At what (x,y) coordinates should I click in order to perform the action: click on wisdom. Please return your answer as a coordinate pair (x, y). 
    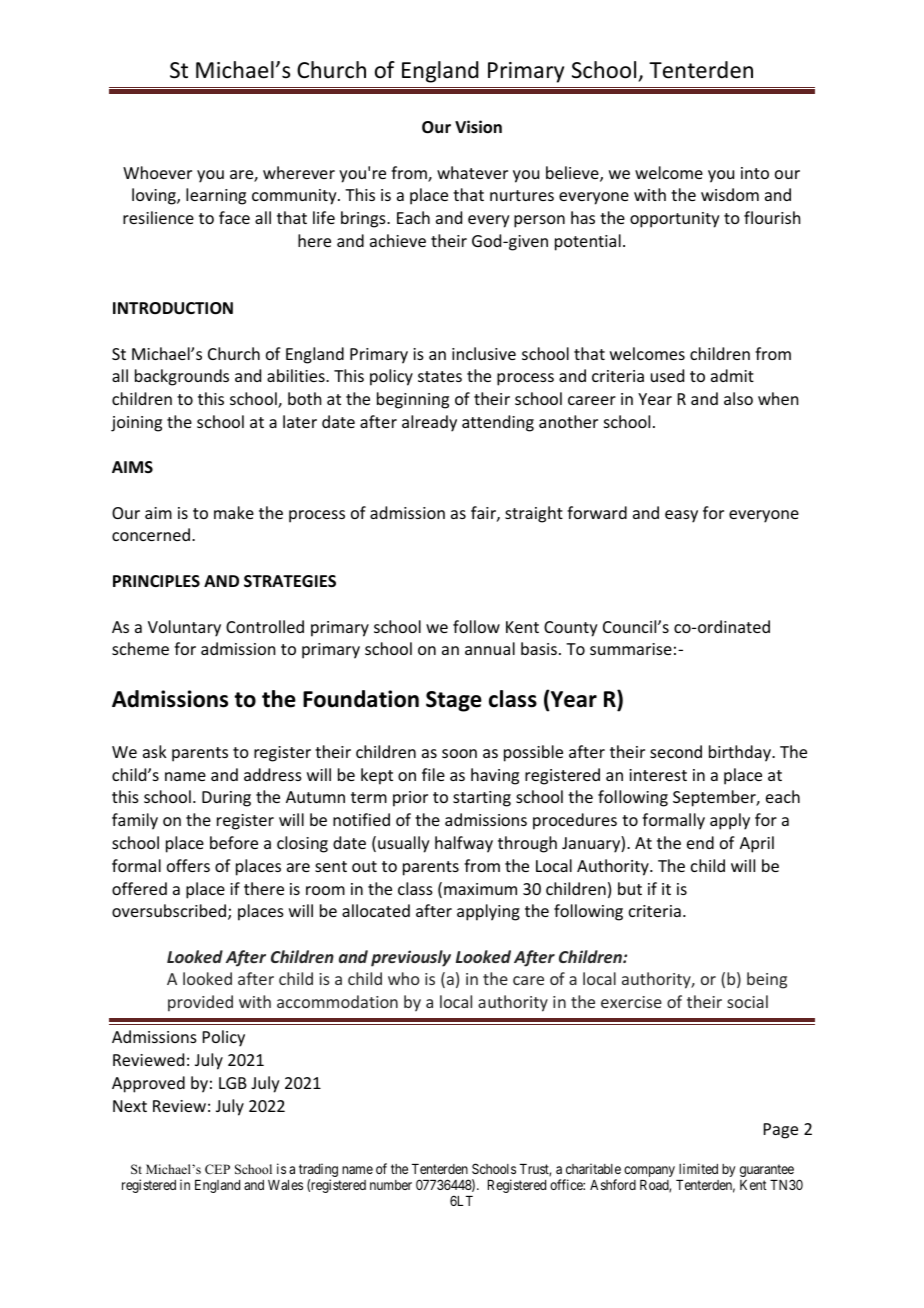
    Looking at the image, I should click on (730, 194).
